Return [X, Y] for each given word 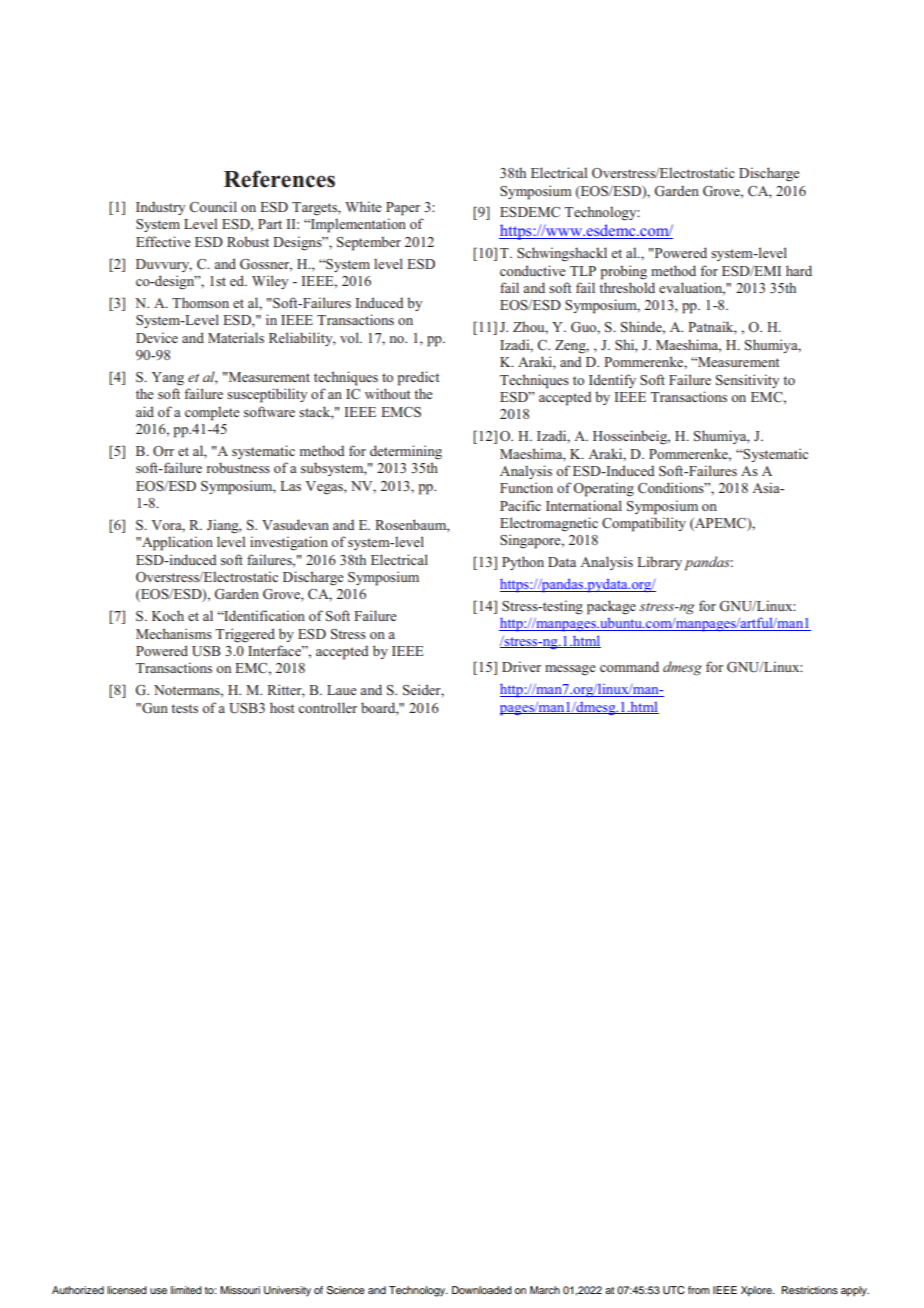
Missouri [240, 1290]
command [629, 666]
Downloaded [482, 1290]
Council [213, 206]
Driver [521, 666]
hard [799, 270]
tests [184, 708]
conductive [533, 270]
